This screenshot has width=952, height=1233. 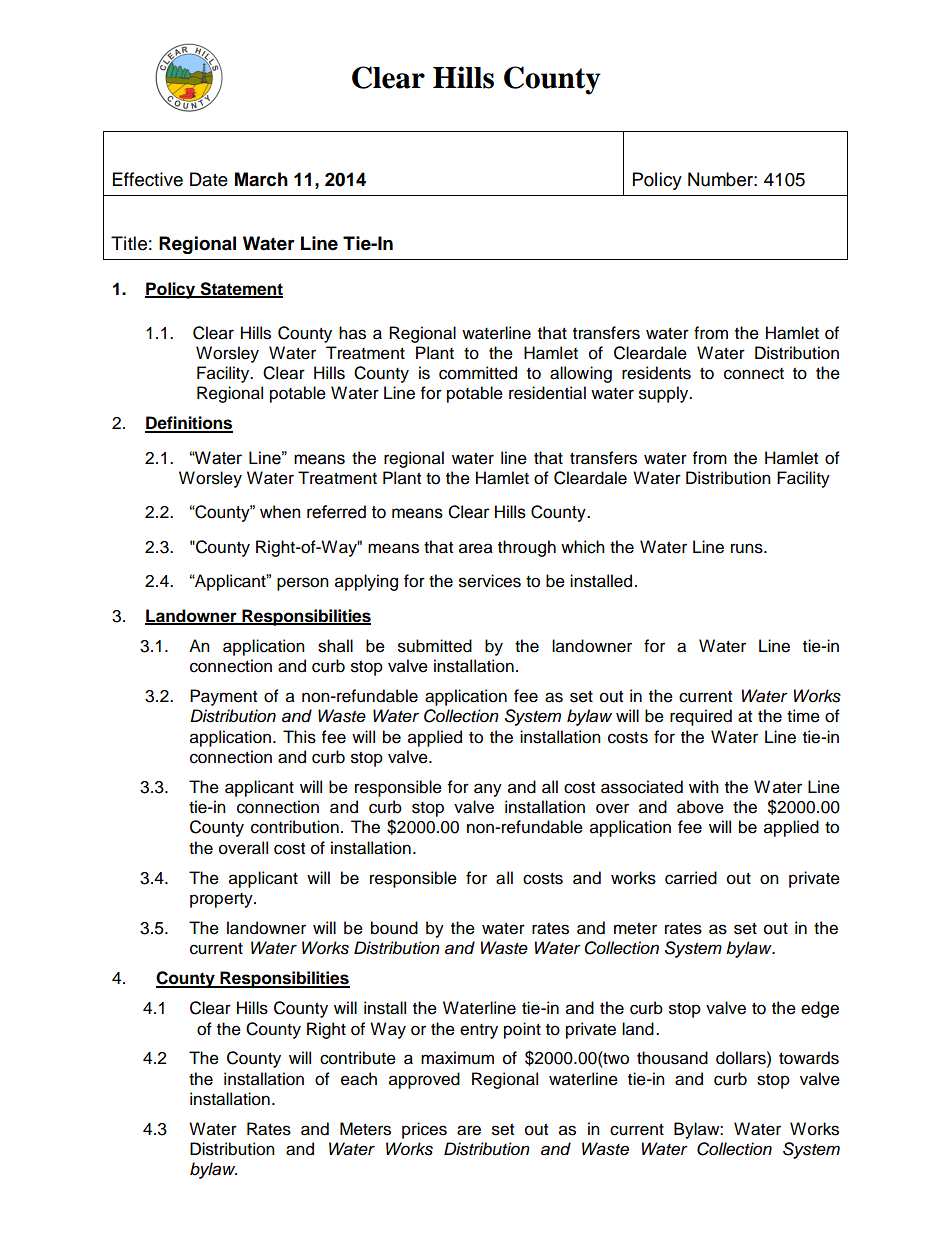 What do you see at coordinates (478, 373) in the screenshot?
I see `committed` at bounding box center [478, 373].
